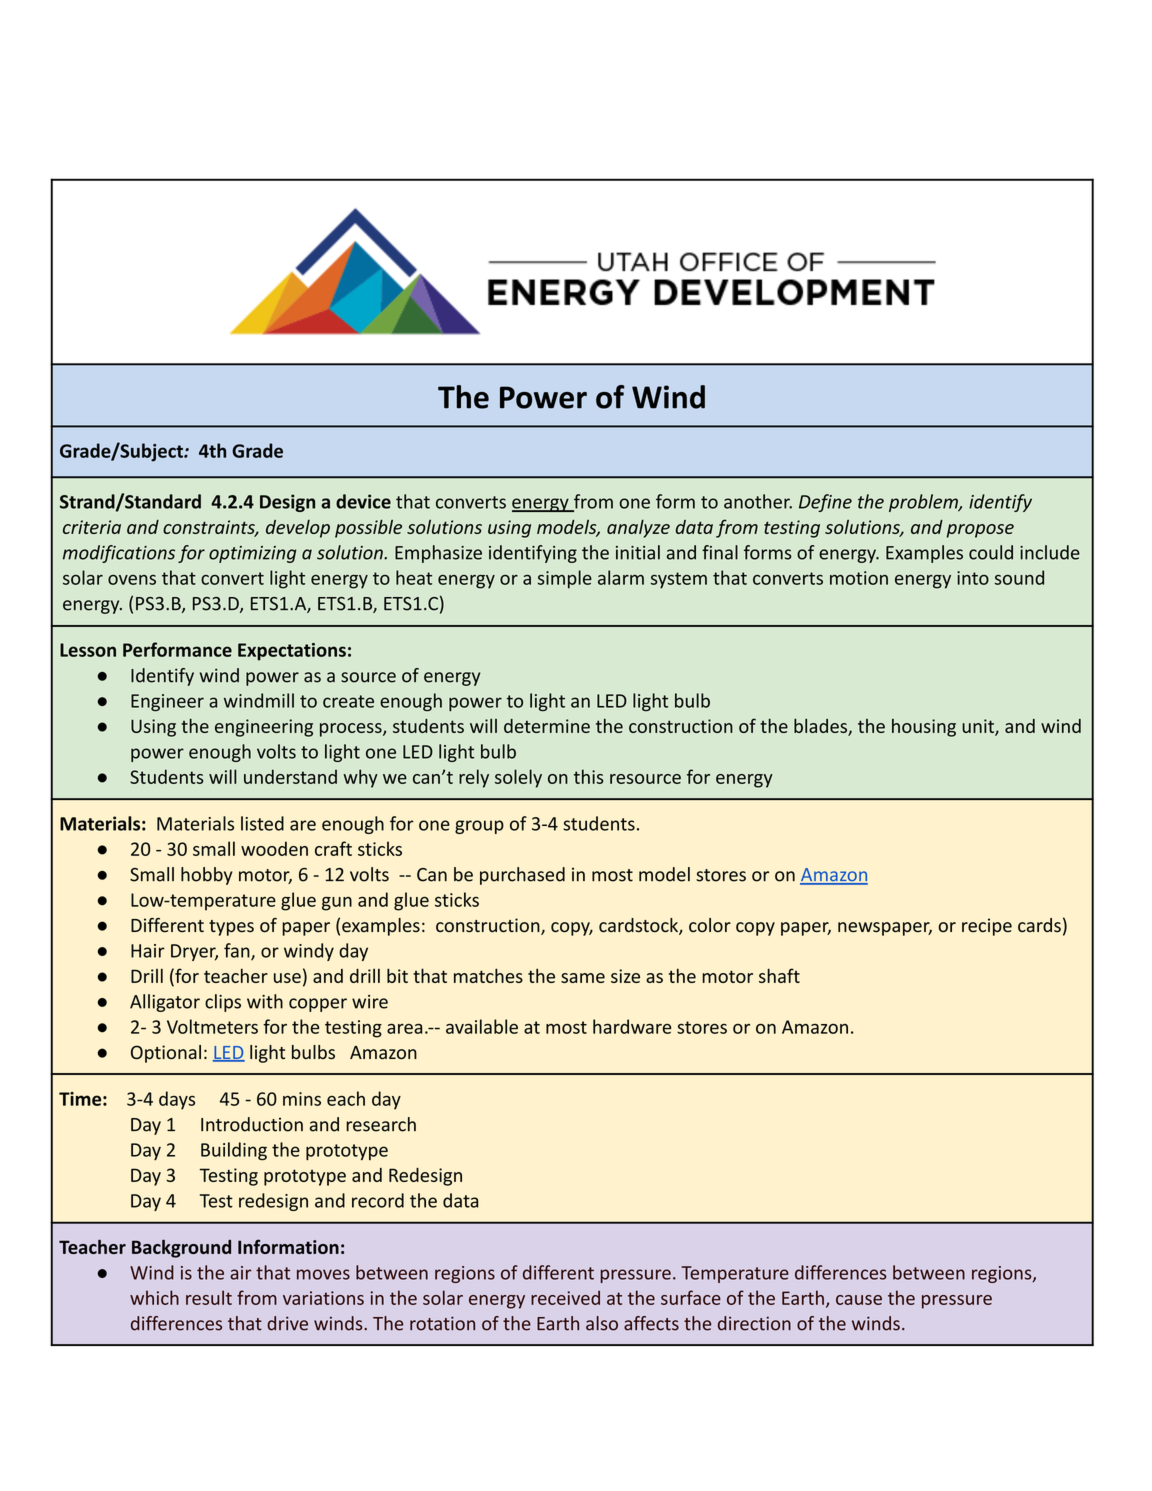 The image size is (1152, 1491). What do you see at coordinates (987, 927) in the page?
I see `recipe` at bounding box center [987, 927].
